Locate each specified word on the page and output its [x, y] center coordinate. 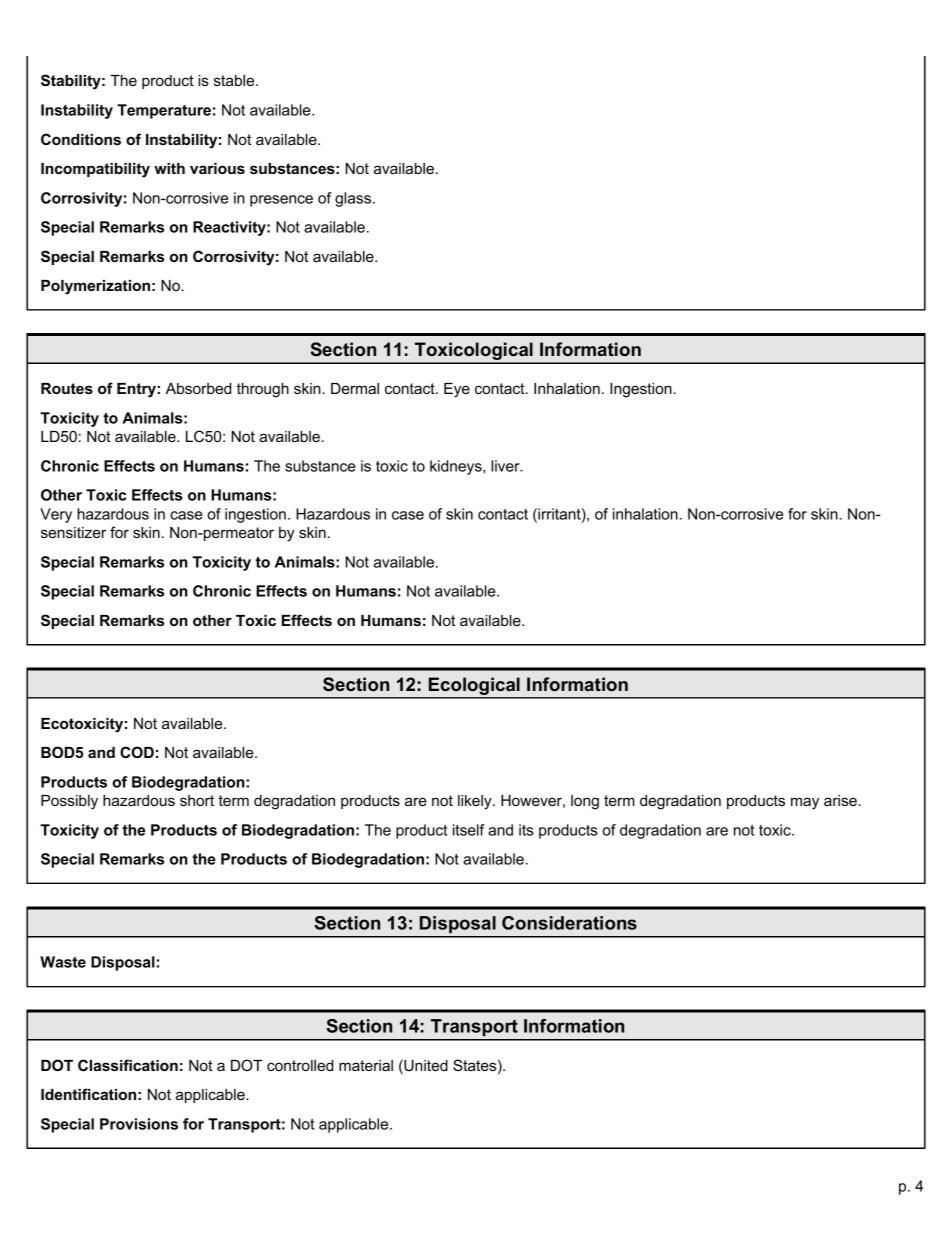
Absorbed [198, 388]
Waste [63, 962]
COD [137, 752]
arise [841, 800]
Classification [128, 1065]
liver [506, 466]
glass [353, 199]
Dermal [355, 388]
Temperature [164, 111]
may [805, 803]
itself [469, 830]
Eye [457, 390]
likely [476, 802]
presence [281, 201]
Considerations [569, 923]
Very [56, 515]
